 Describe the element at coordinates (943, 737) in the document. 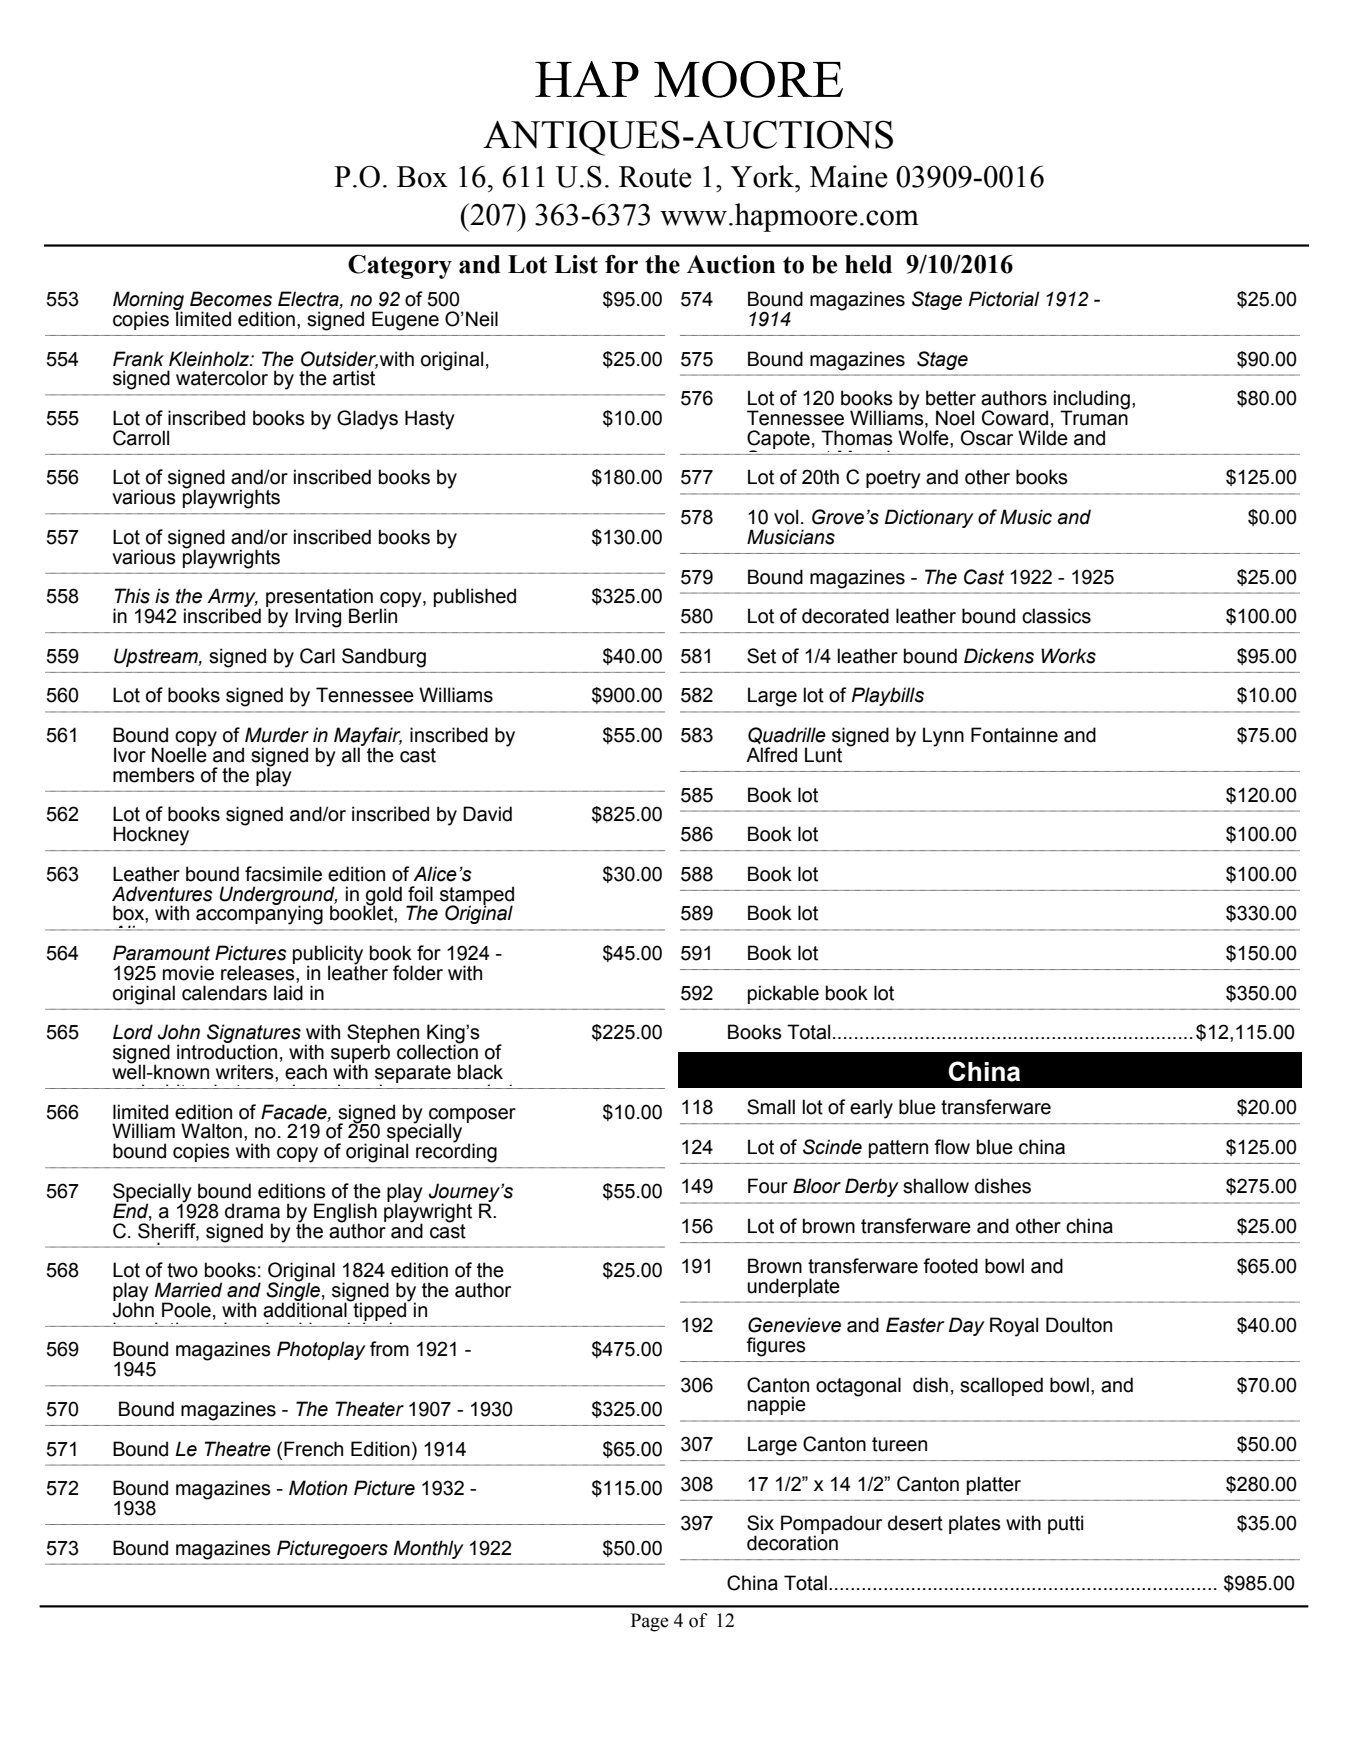

I see `Lynn` at that location.
